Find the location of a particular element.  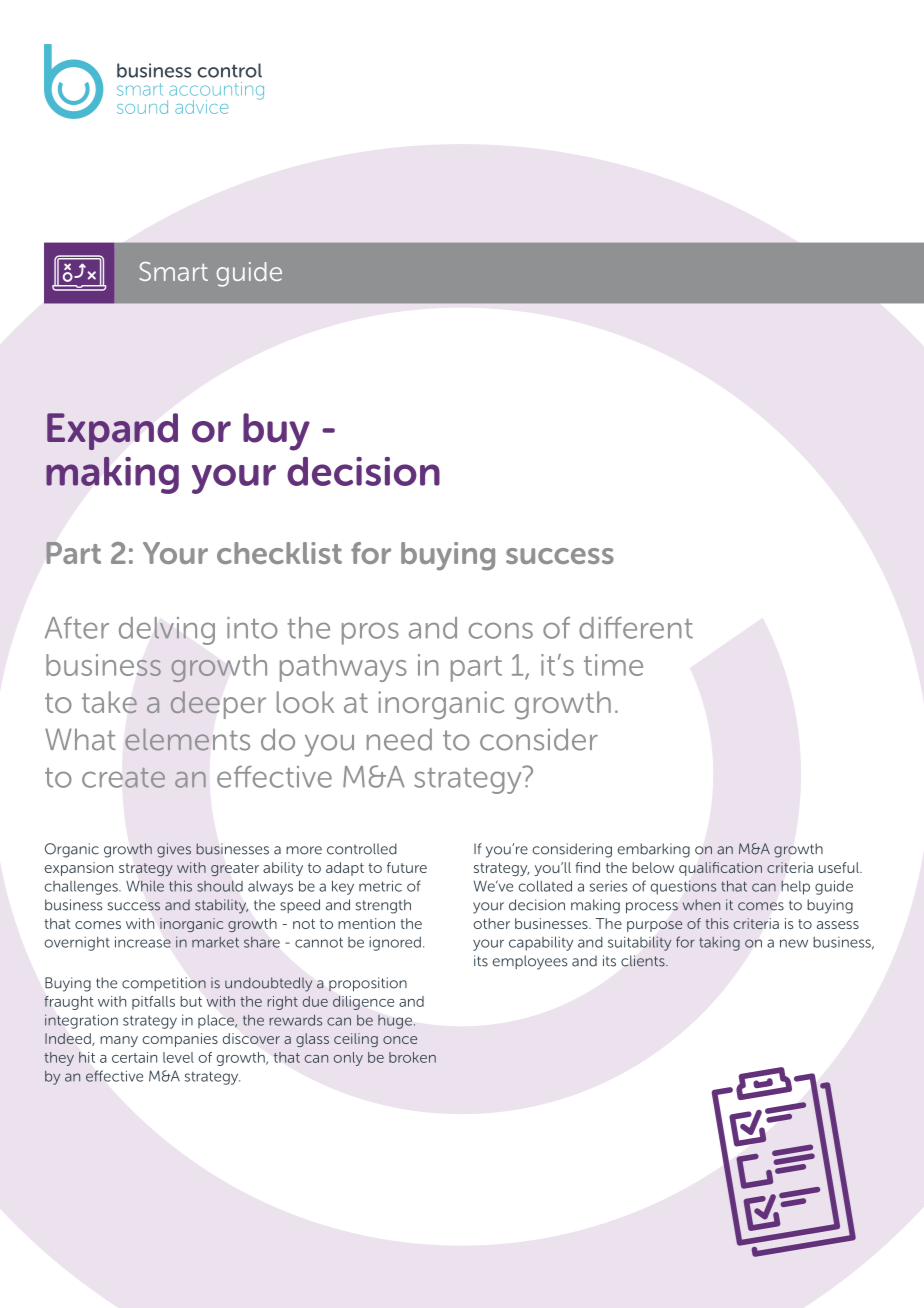

Smart is located at coordinates (173, 271).
